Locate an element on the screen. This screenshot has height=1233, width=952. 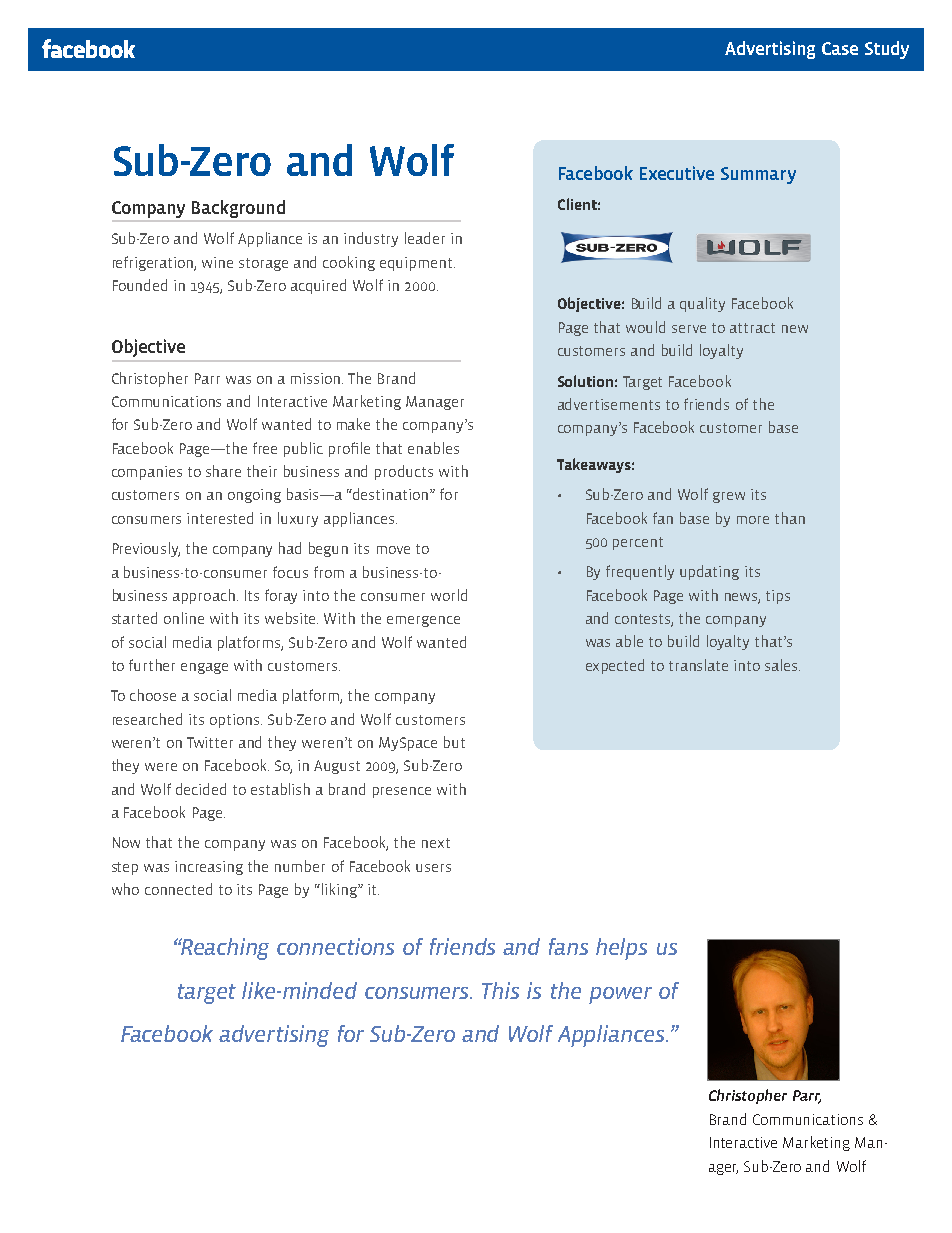
move is located at coordinates (393, 550).
